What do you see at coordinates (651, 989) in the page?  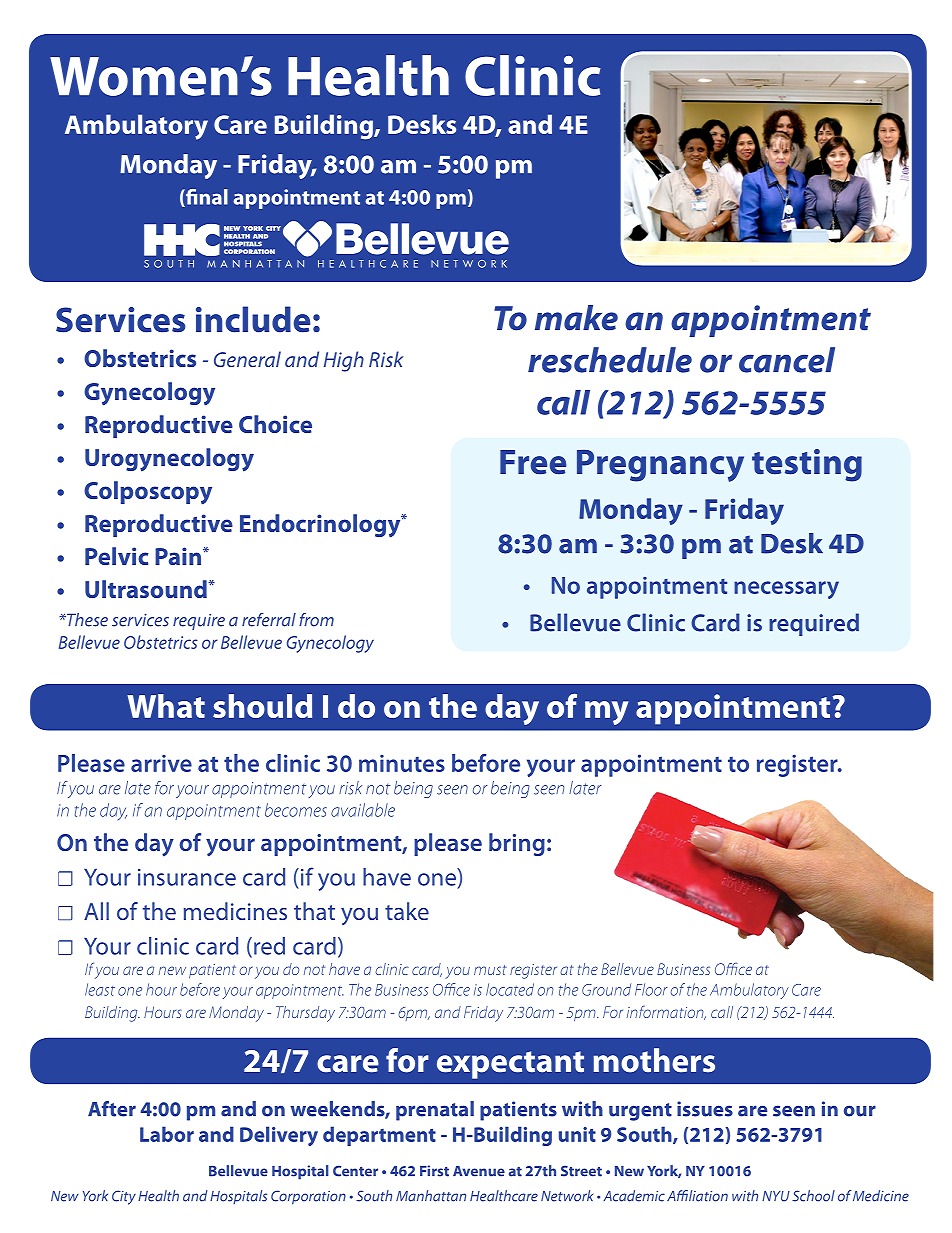 I see `Floor` at bounding box center [651, 989].
